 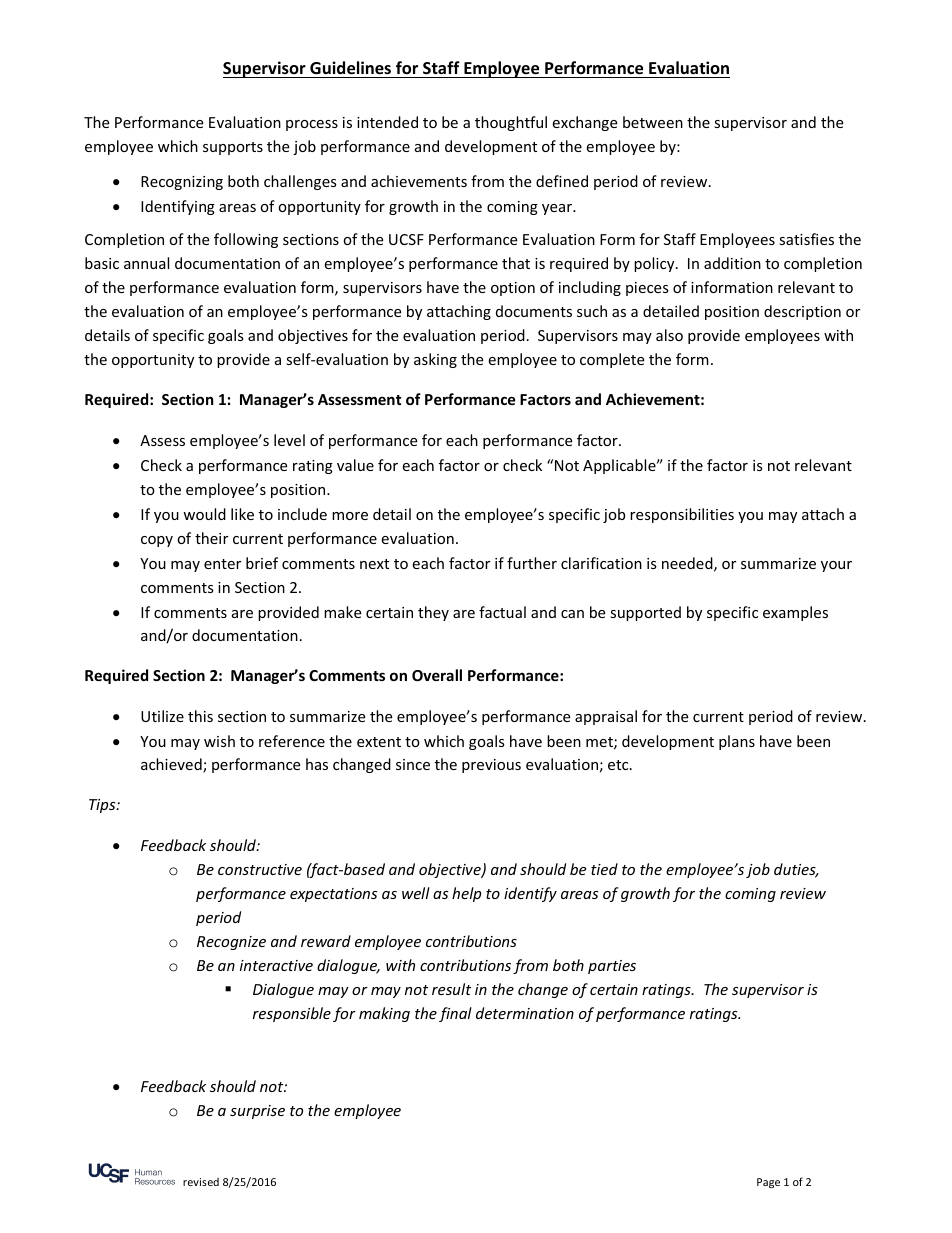 What do you see at coordinates (466, 894) in the screenshot?
I see `help` at bounding box center [466, 894].
